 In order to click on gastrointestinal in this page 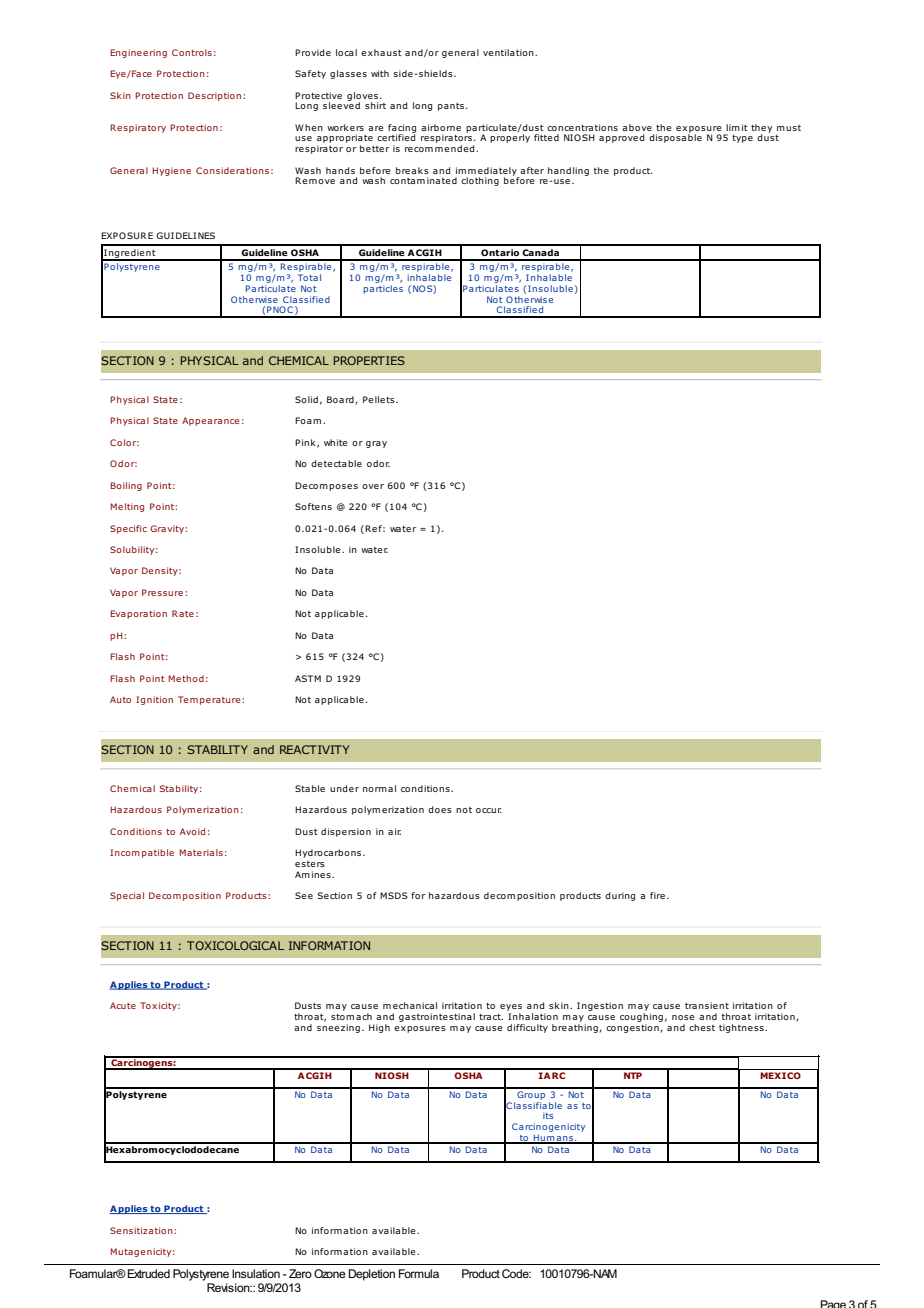, I will do `click(437, 1017)`.
